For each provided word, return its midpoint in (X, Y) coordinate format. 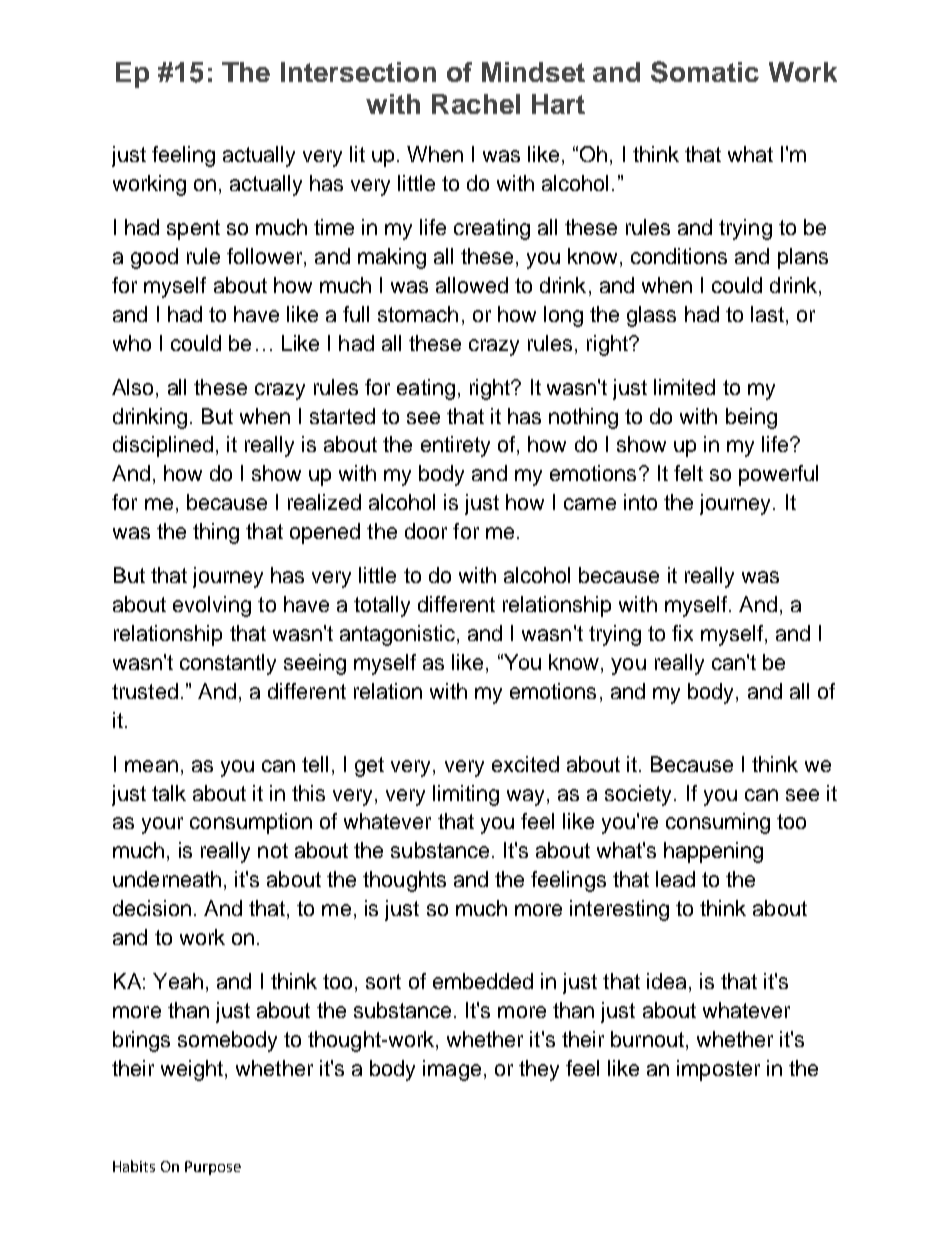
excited (525, 764)
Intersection (358, 72)
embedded (483, 981)
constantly (228, 664)
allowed (472, 285)
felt (688, 473)
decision (152, 908)
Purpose (213, 1168)
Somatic (705, 72)
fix (682, 633)
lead (675, 879)
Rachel (476, 104)
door (426, 531)
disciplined (163, 446)
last (767, 314)
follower (266, 257)
